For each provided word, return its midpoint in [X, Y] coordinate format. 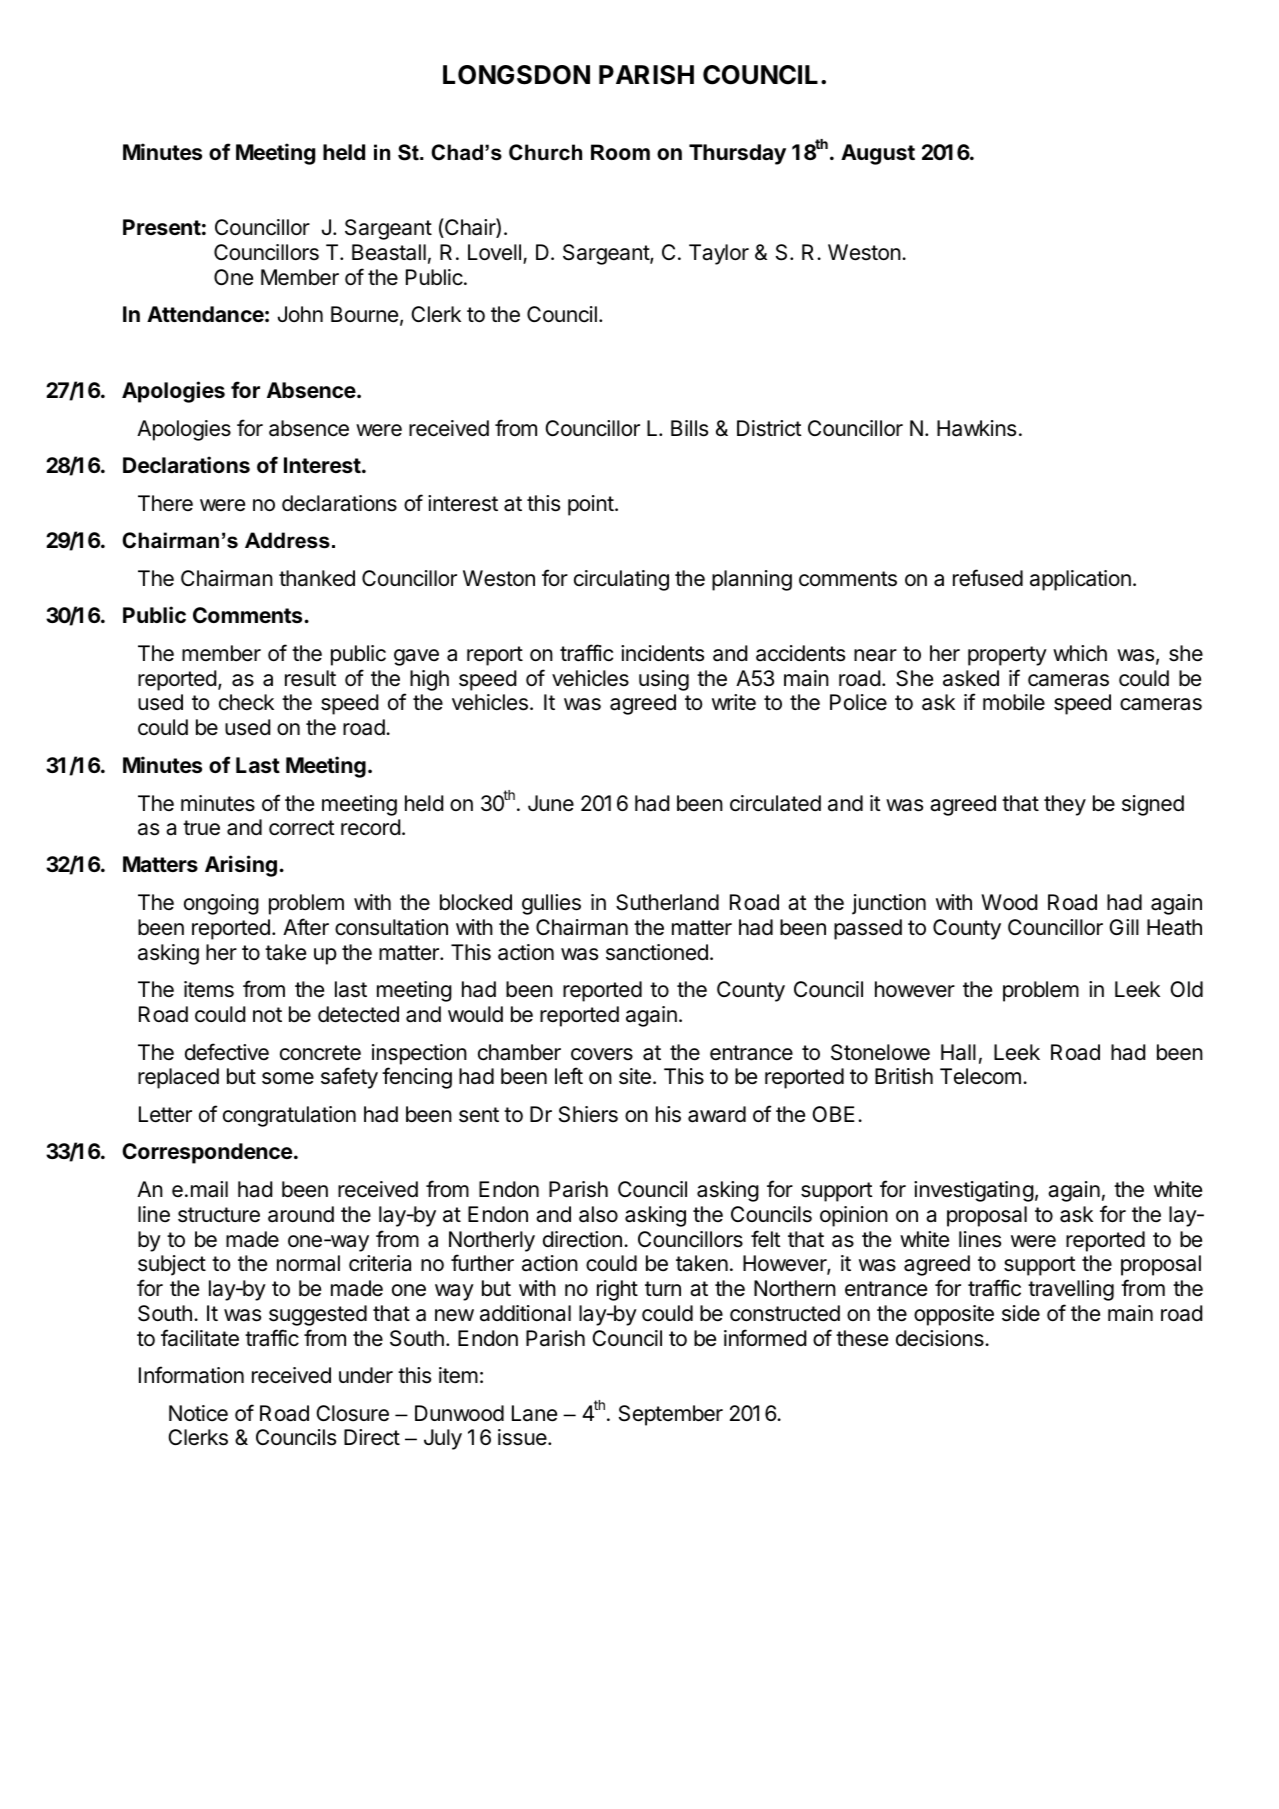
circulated [775, 803]
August [878, 154]
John [300, 314]
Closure [352, 1413]
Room [620, 152]
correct [302, 828]
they [1065, 805]
